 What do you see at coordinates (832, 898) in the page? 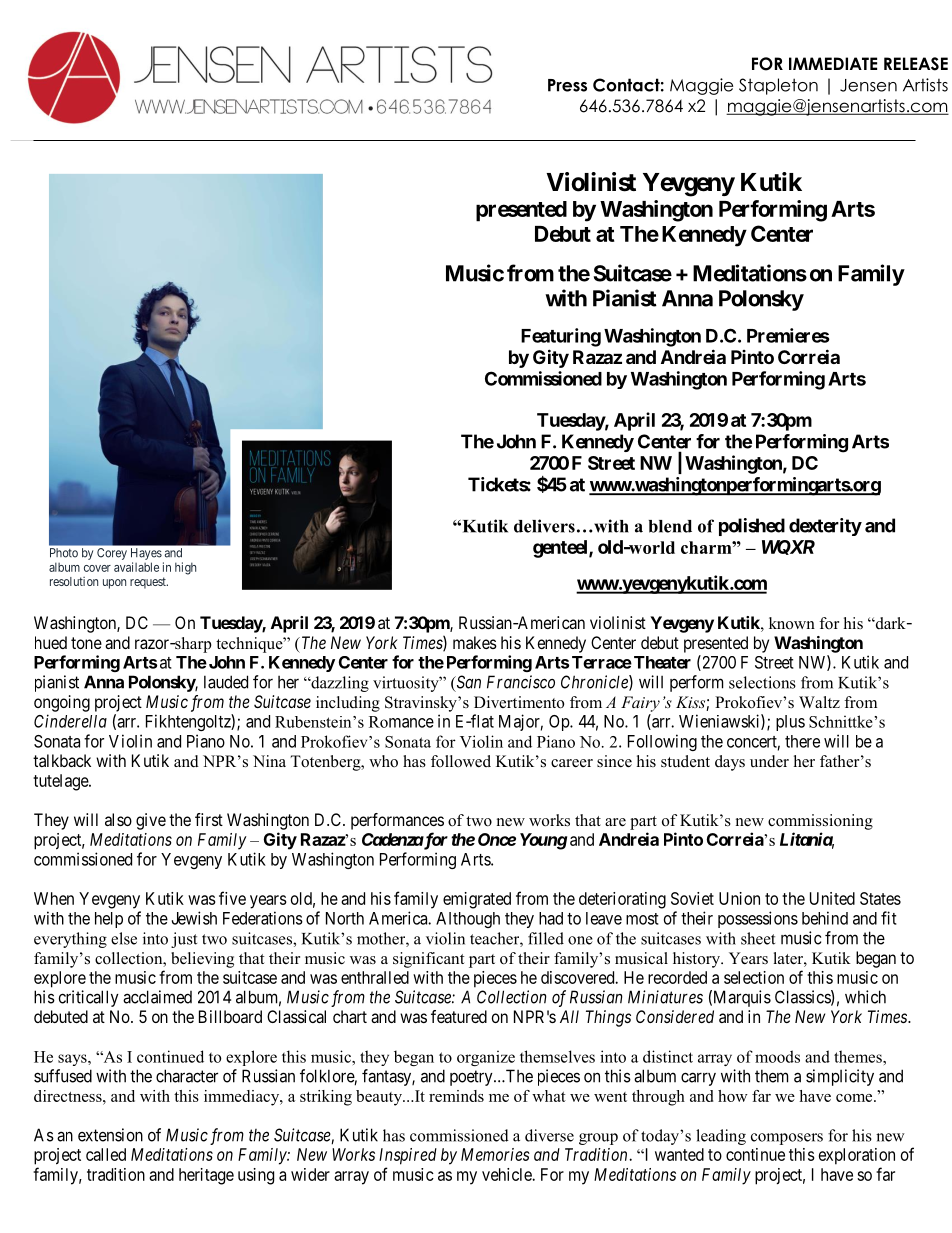
I see `United` at bounding box center [832, 898].
